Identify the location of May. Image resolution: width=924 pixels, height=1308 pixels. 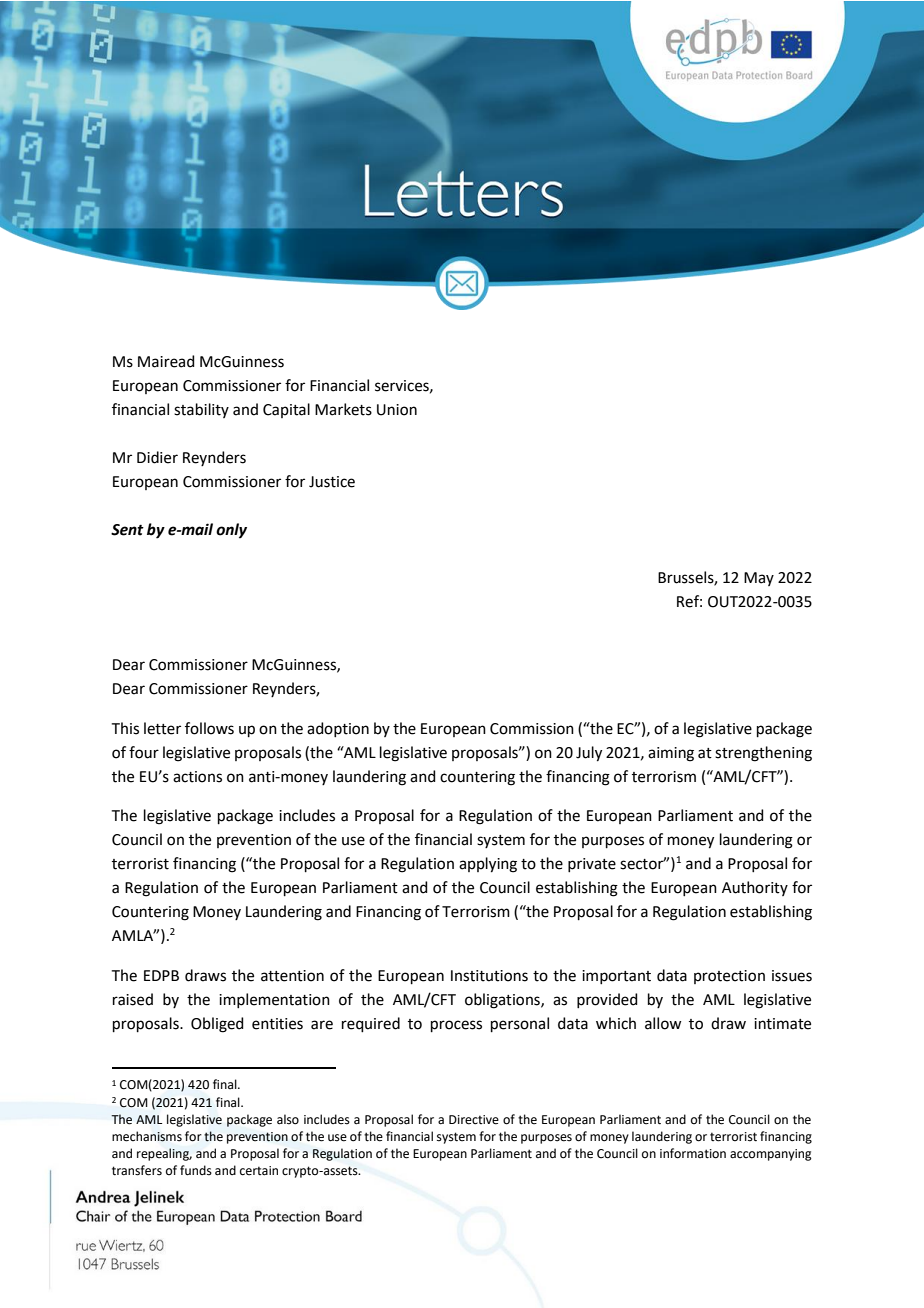
(759, 579).
